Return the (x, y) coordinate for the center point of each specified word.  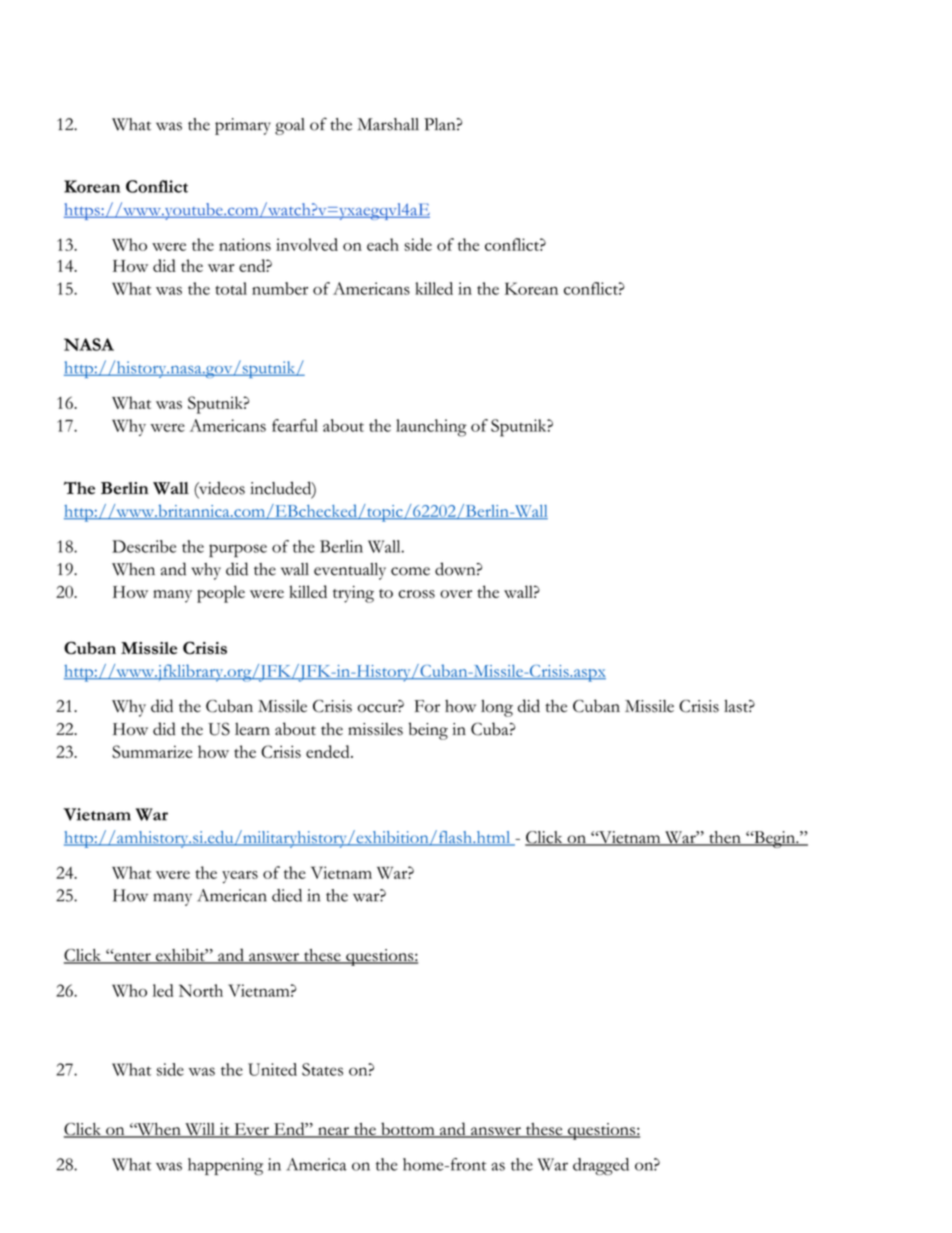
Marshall (388, 124)
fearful (295, 425)
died (287, 895)
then (725, 838)
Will (200, 1130)
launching (431, 428)
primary (243, 126)
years (240, 877)
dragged (601, 1166)
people (221, 594)
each (383, 244)
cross (416, 594)
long (497, 708)
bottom (408, 1130)
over (456, 594)
